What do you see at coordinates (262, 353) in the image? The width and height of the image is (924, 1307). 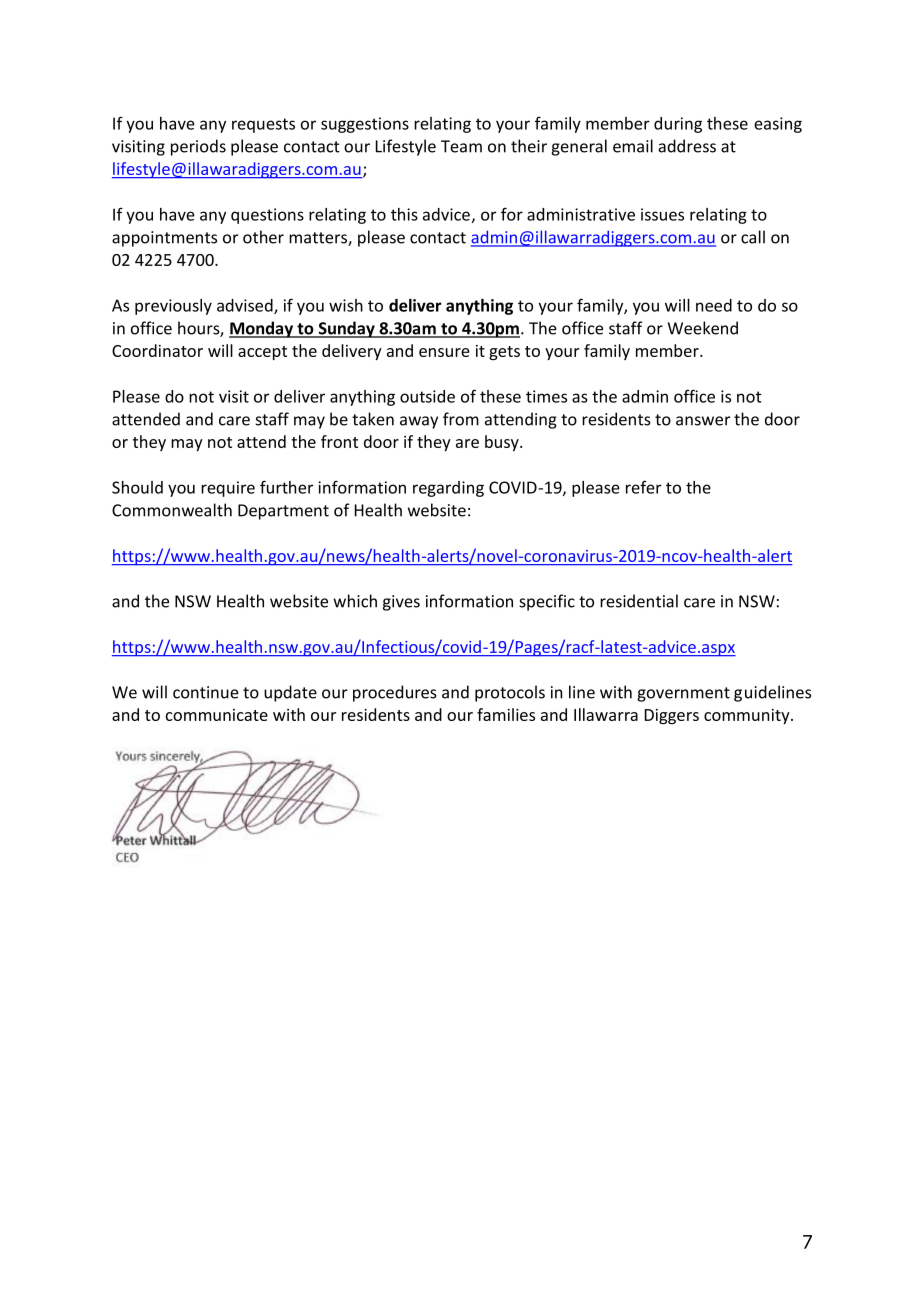 I see `accept` at bounding box center [262, 353].
